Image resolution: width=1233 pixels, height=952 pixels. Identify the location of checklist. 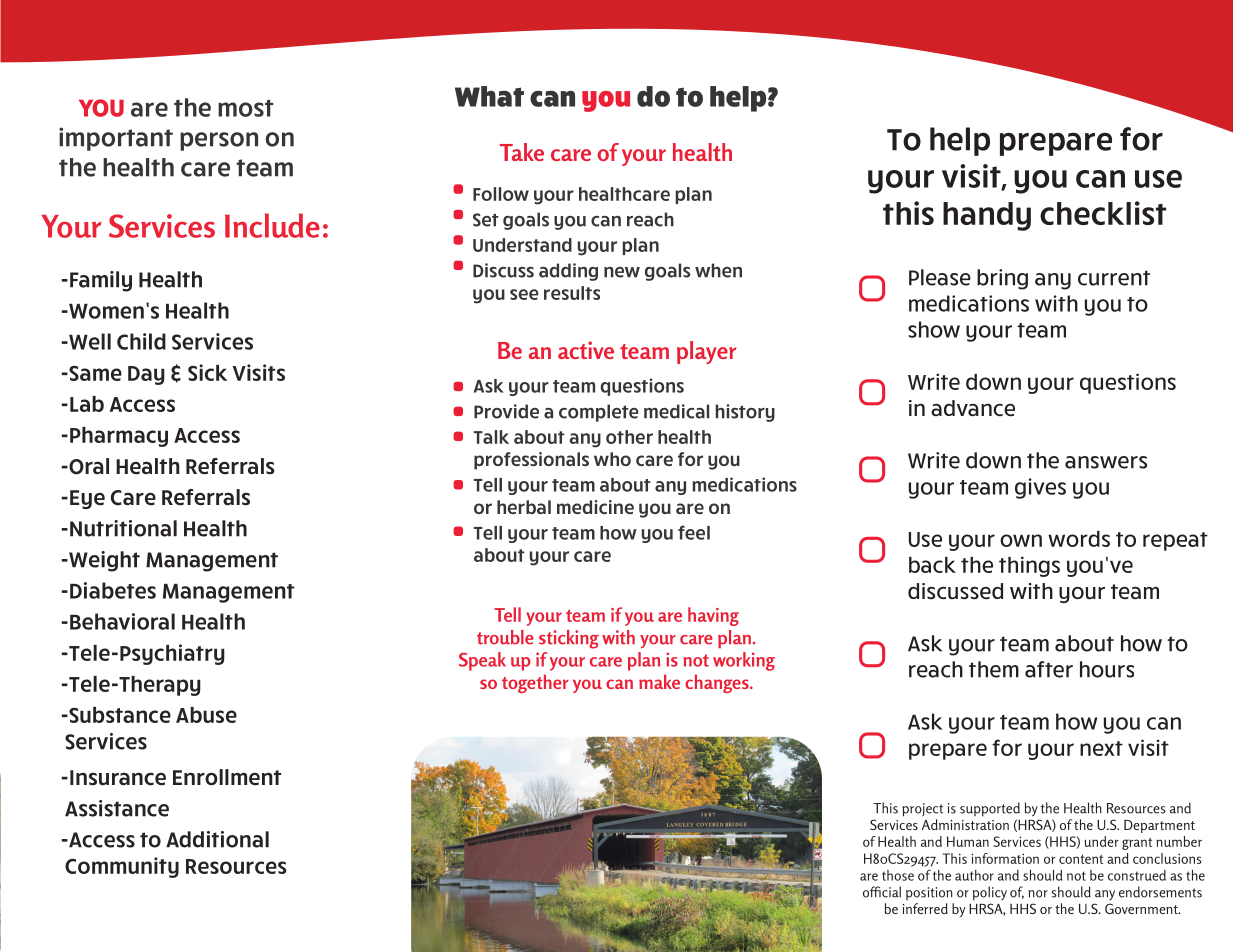
(1103, 213).
